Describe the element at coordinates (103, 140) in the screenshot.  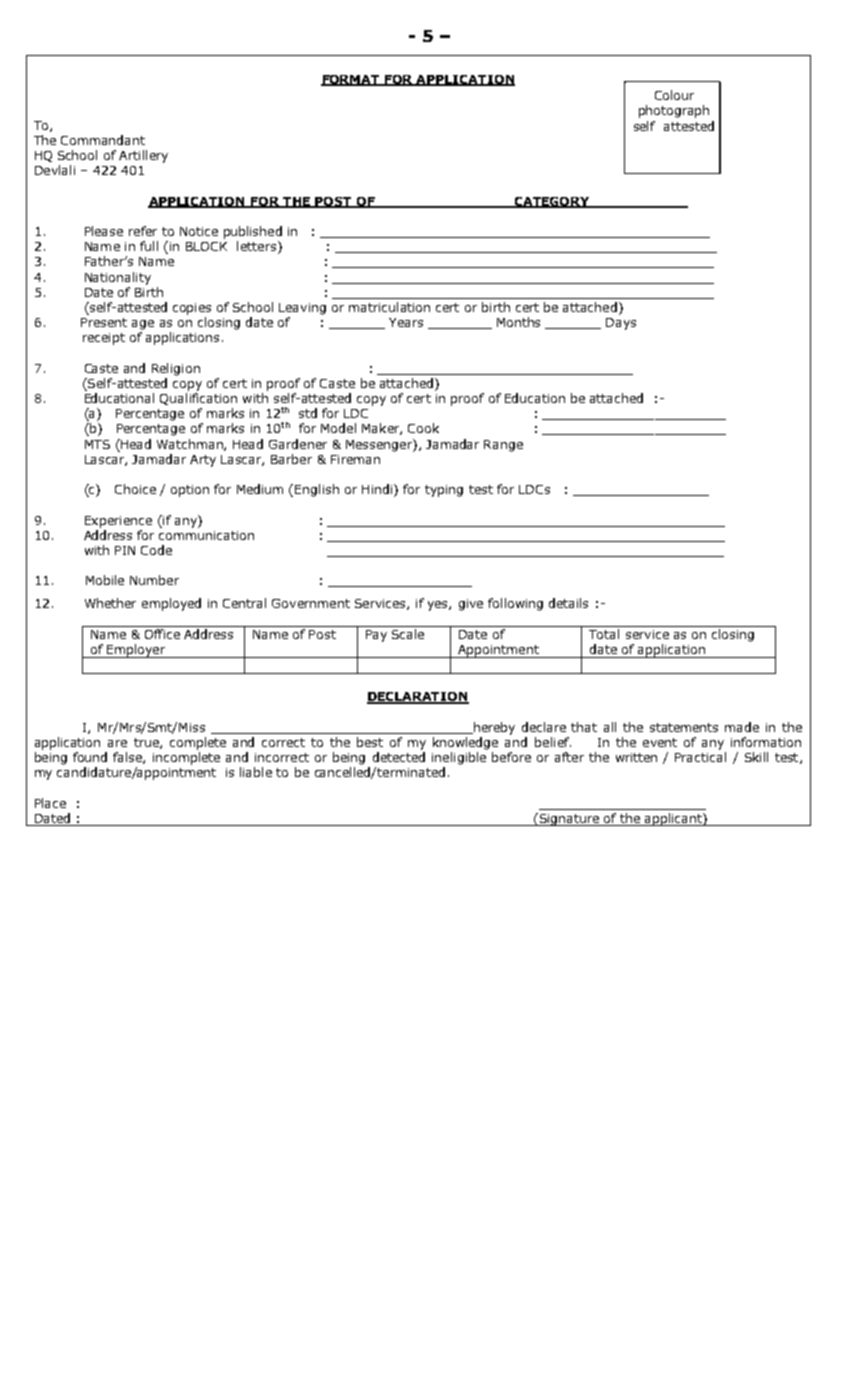
I see `Commandant` at that location.
